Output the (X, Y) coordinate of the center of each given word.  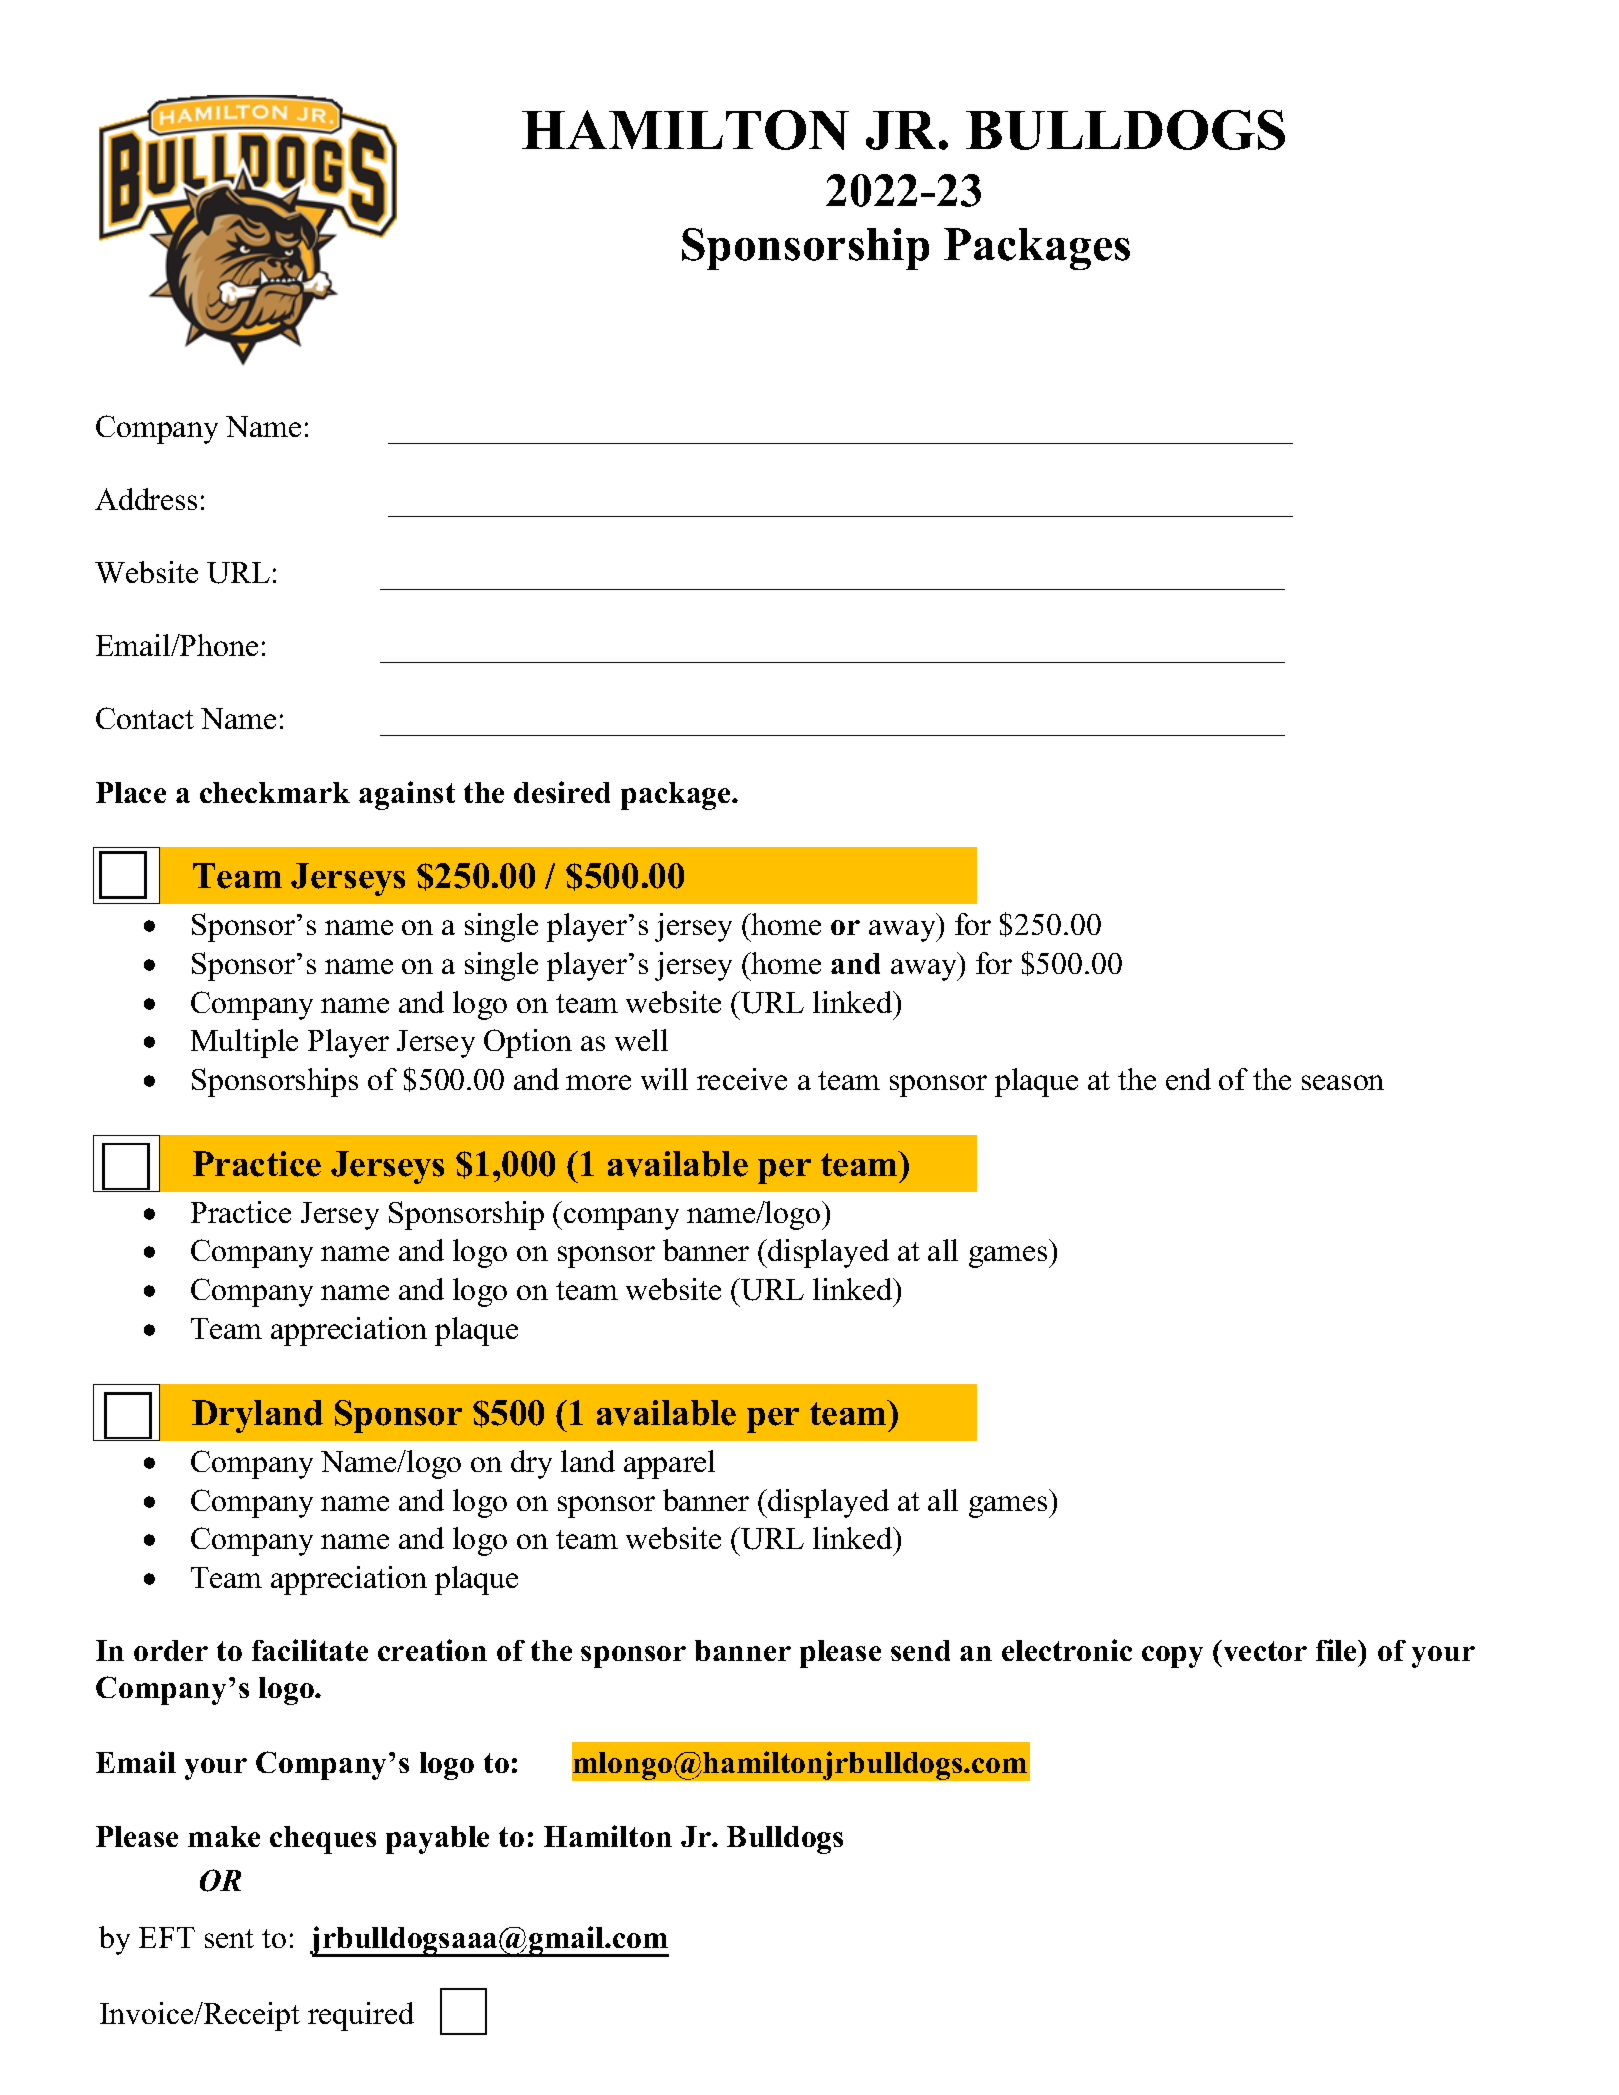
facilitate (310, 1650)
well (641, 1040)
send (920, 1650)
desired (562, 792)
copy (1172, 1657)
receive (742, 1079)
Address (146, 499)
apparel (669, 1464)
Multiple (244, 1043)
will (664, 1079)
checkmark (275, 792)
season (1343, 1082)
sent (229, 1938)
